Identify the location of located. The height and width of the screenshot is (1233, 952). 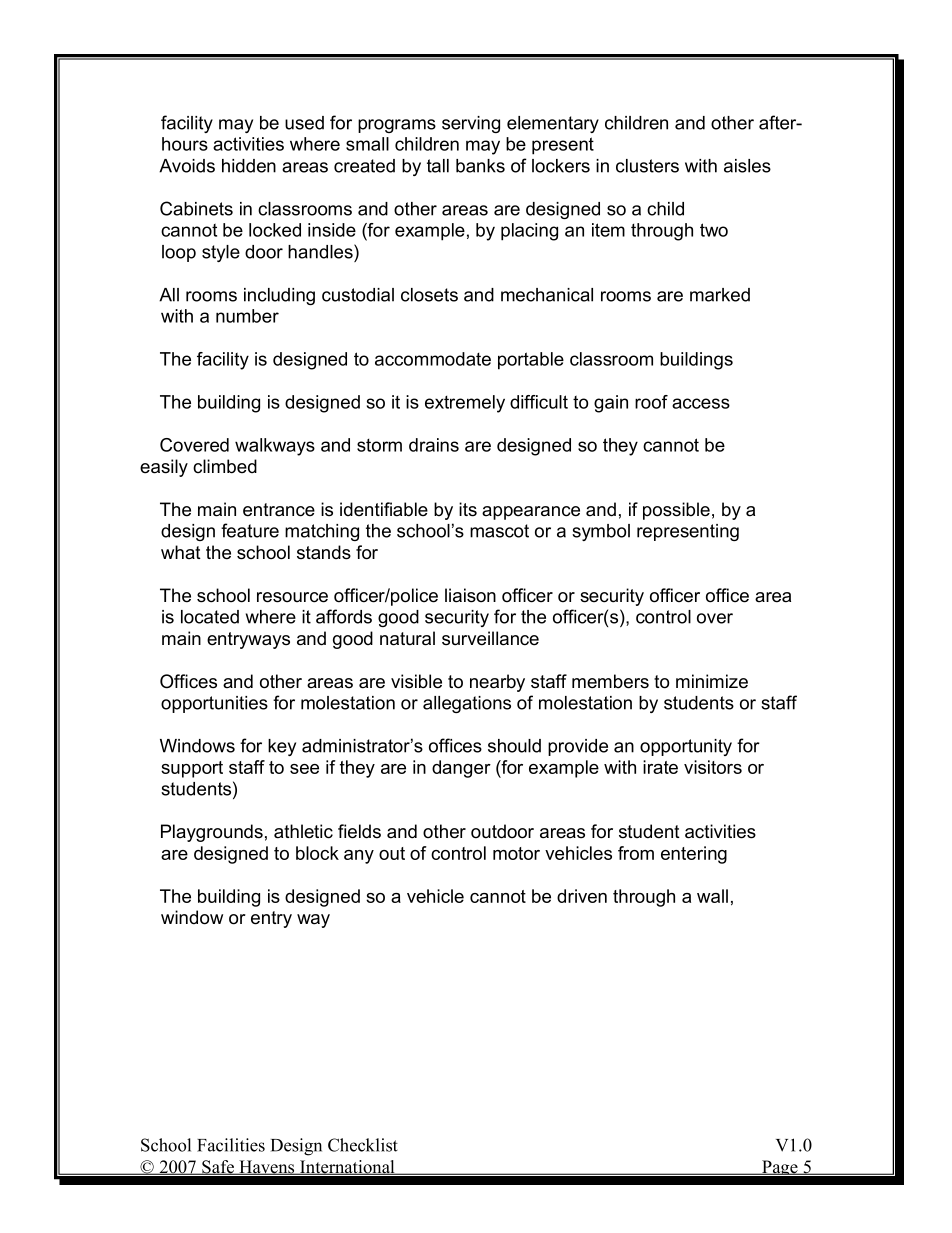
(210, 617).
